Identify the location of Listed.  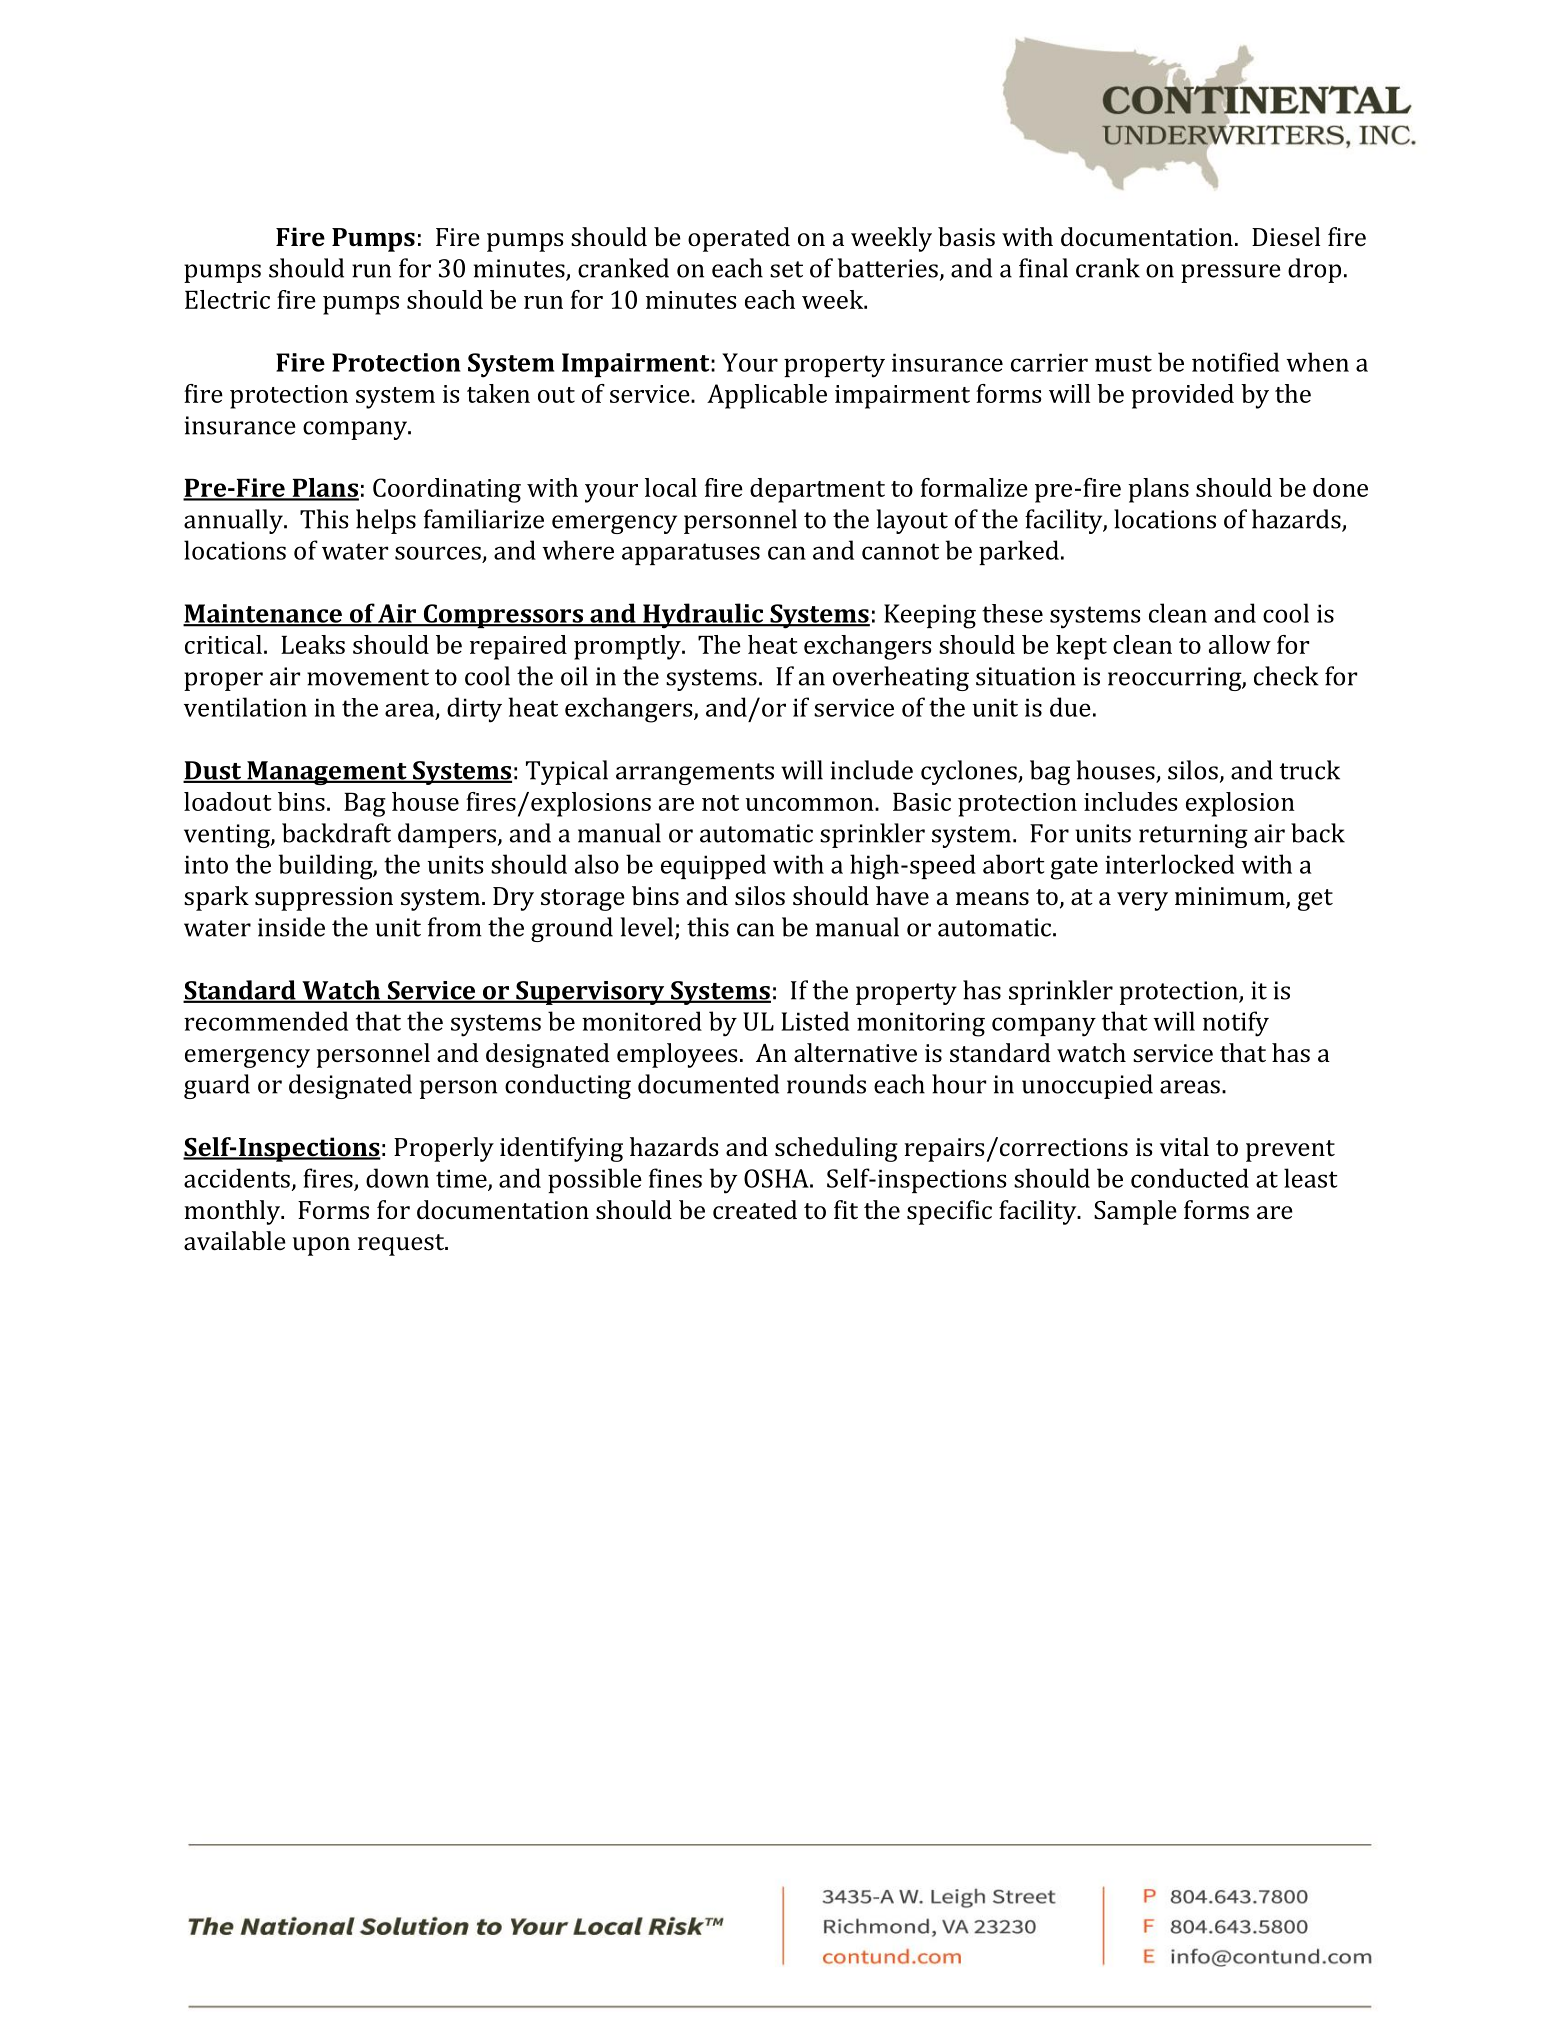
(815, 1021).
